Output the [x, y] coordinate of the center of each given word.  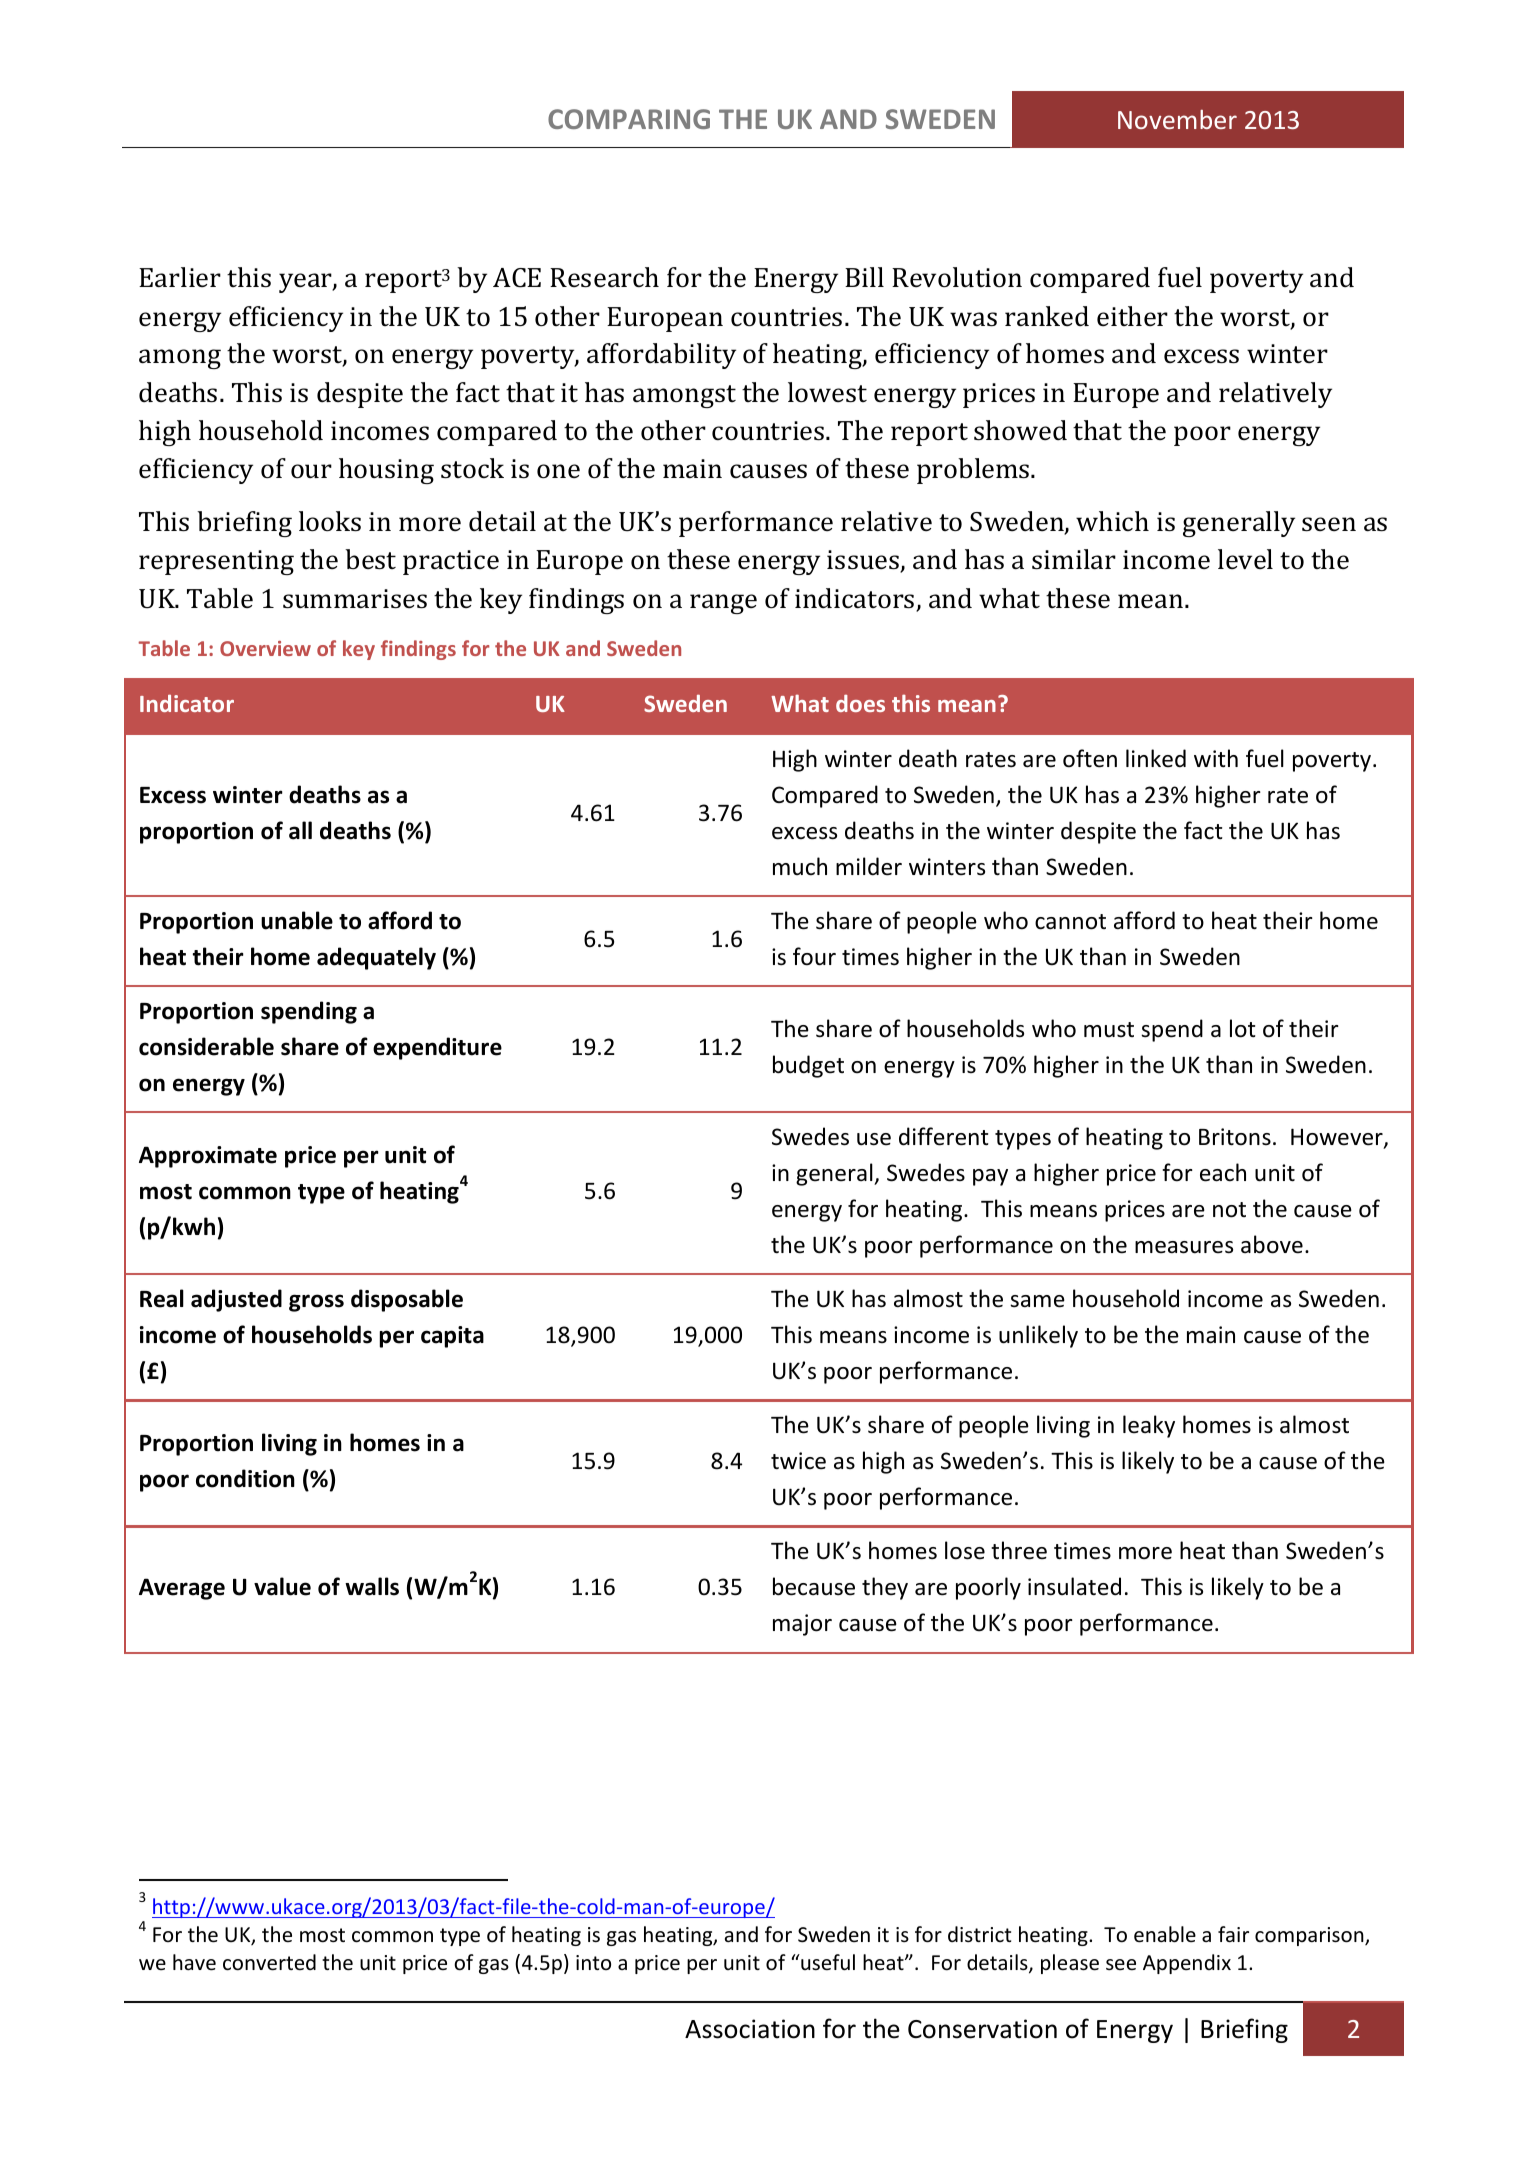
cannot [1070, 922]
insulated [1074, 1586]
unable [297, 920]
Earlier [180, 277]
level [1245, 559]
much [800, 866]
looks [330, 521]
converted [269, 1962]
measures [1184, 1247]
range [723, 604]
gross [316, 1303]
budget [808, 1066]
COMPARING [629, 119]
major [802, 1625]
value [282, 1586]
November [1177, 119]
